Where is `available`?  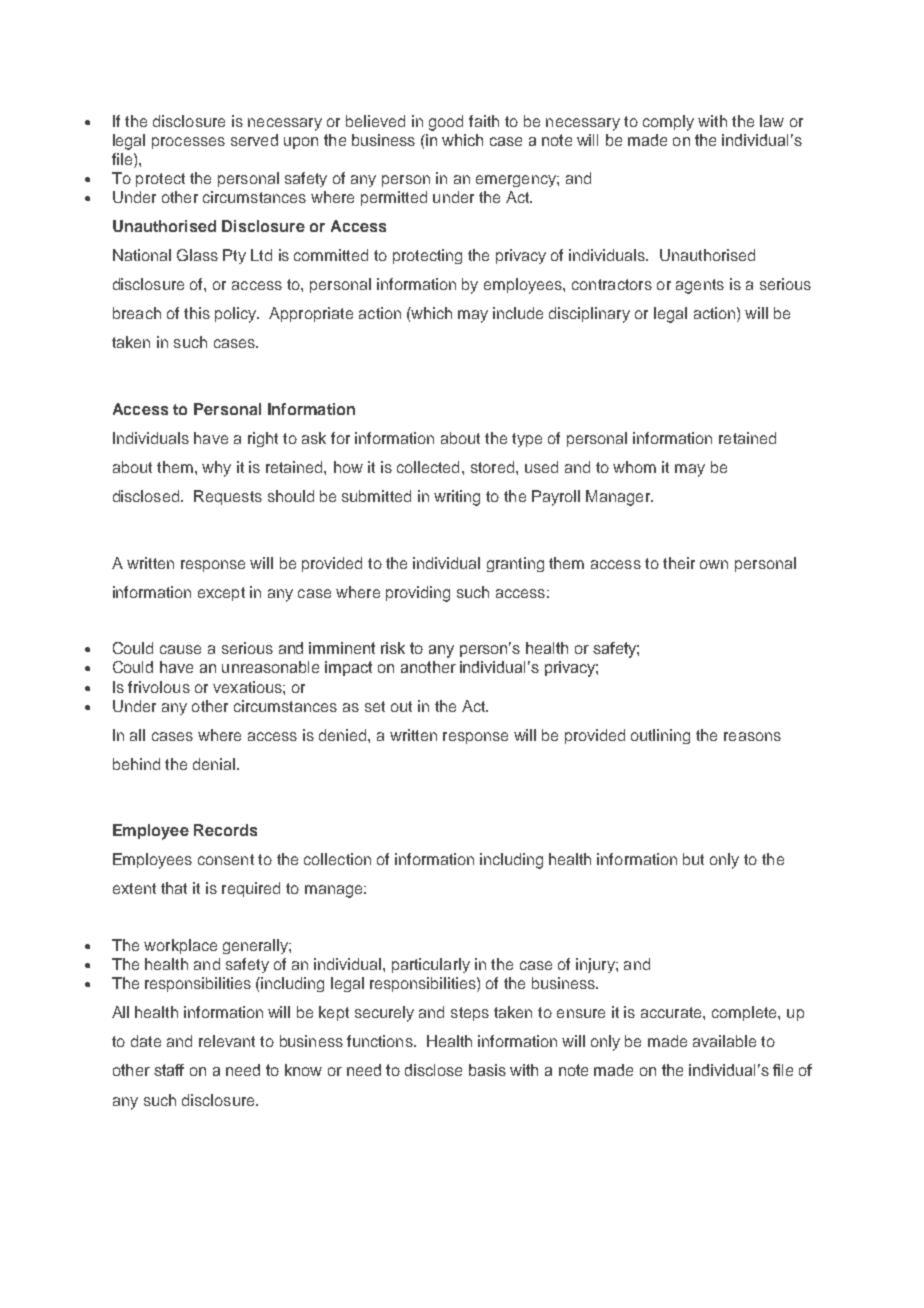 available is located at coordinates (724, 1041).
